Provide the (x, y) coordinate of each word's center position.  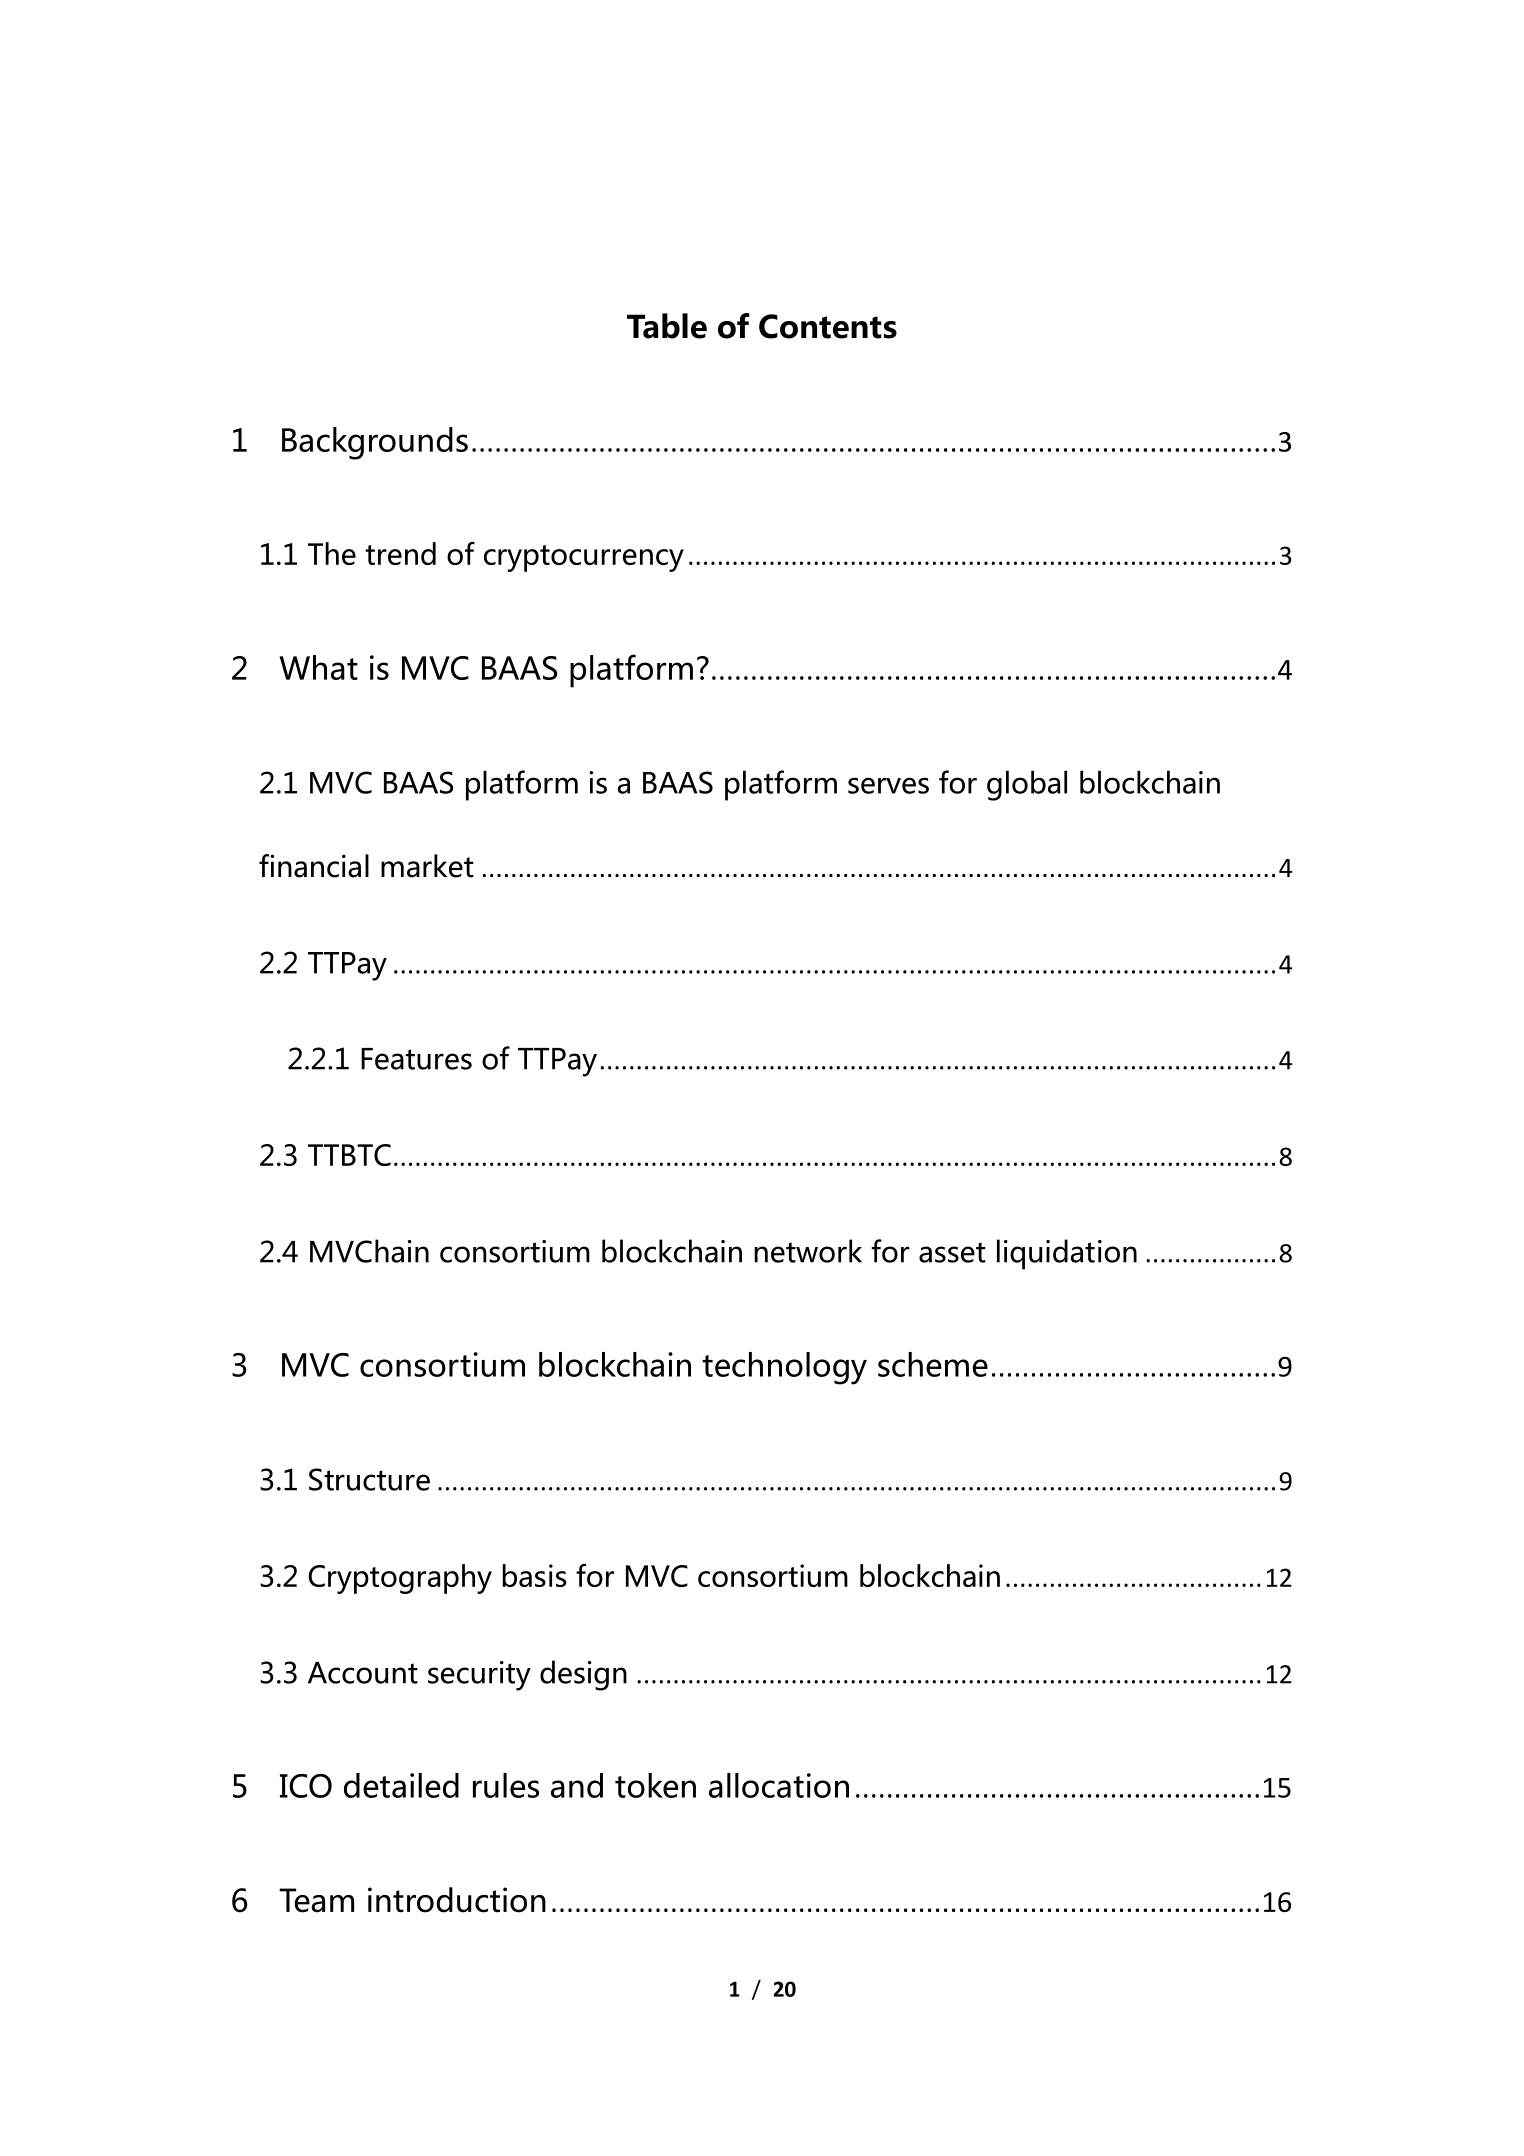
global (1027, 785)
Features (416, 1059)
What (318, 667)
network (808, 1251)
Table (667, 326)
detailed (401, 1785)
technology (784, 1368)
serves (888, 785)
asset (952, 1252)
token (655, 1785)
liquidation (1067, 1254)
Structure (369, 1479)
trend (400, 553)
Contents (828, 326)
